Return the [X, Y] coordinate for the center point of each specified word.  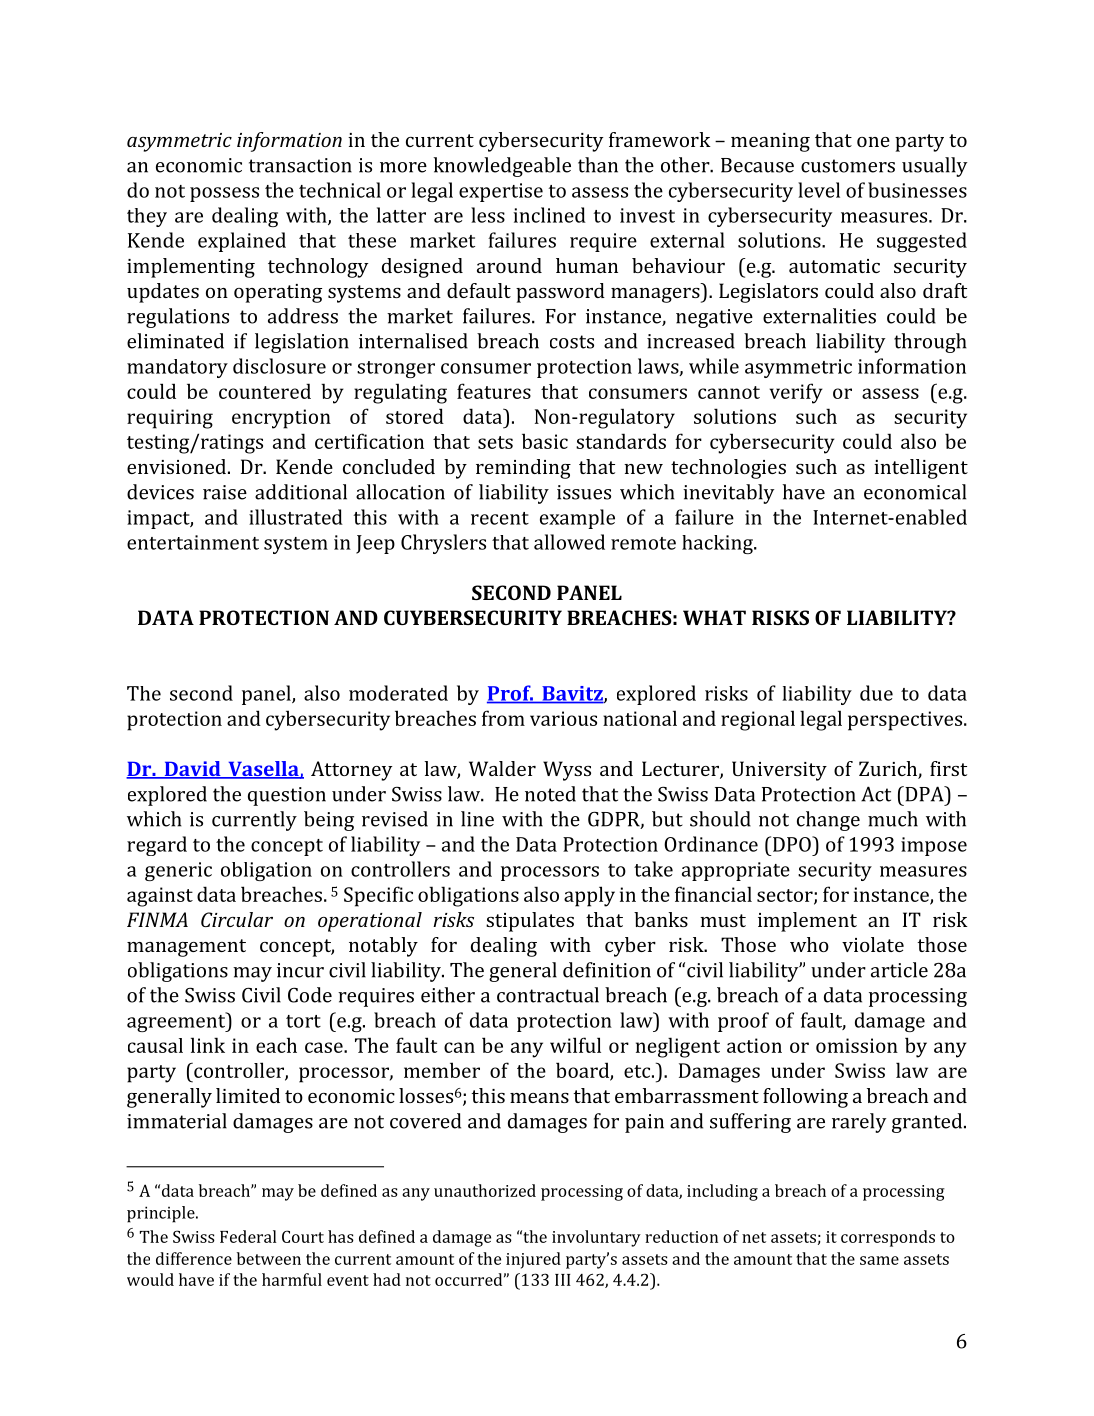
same [879, 1260]
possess [224, 194]
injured [533, 1260]
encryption [281, 419]
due [876, 693]
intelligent [921, 469]
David [192, 770]
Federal [248, 1236]
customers [848, 166]
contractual [548, 995]
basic [545, 441]
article [899, 970]
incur [300, 970]
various [563, 718]
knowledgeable [502, 167]
